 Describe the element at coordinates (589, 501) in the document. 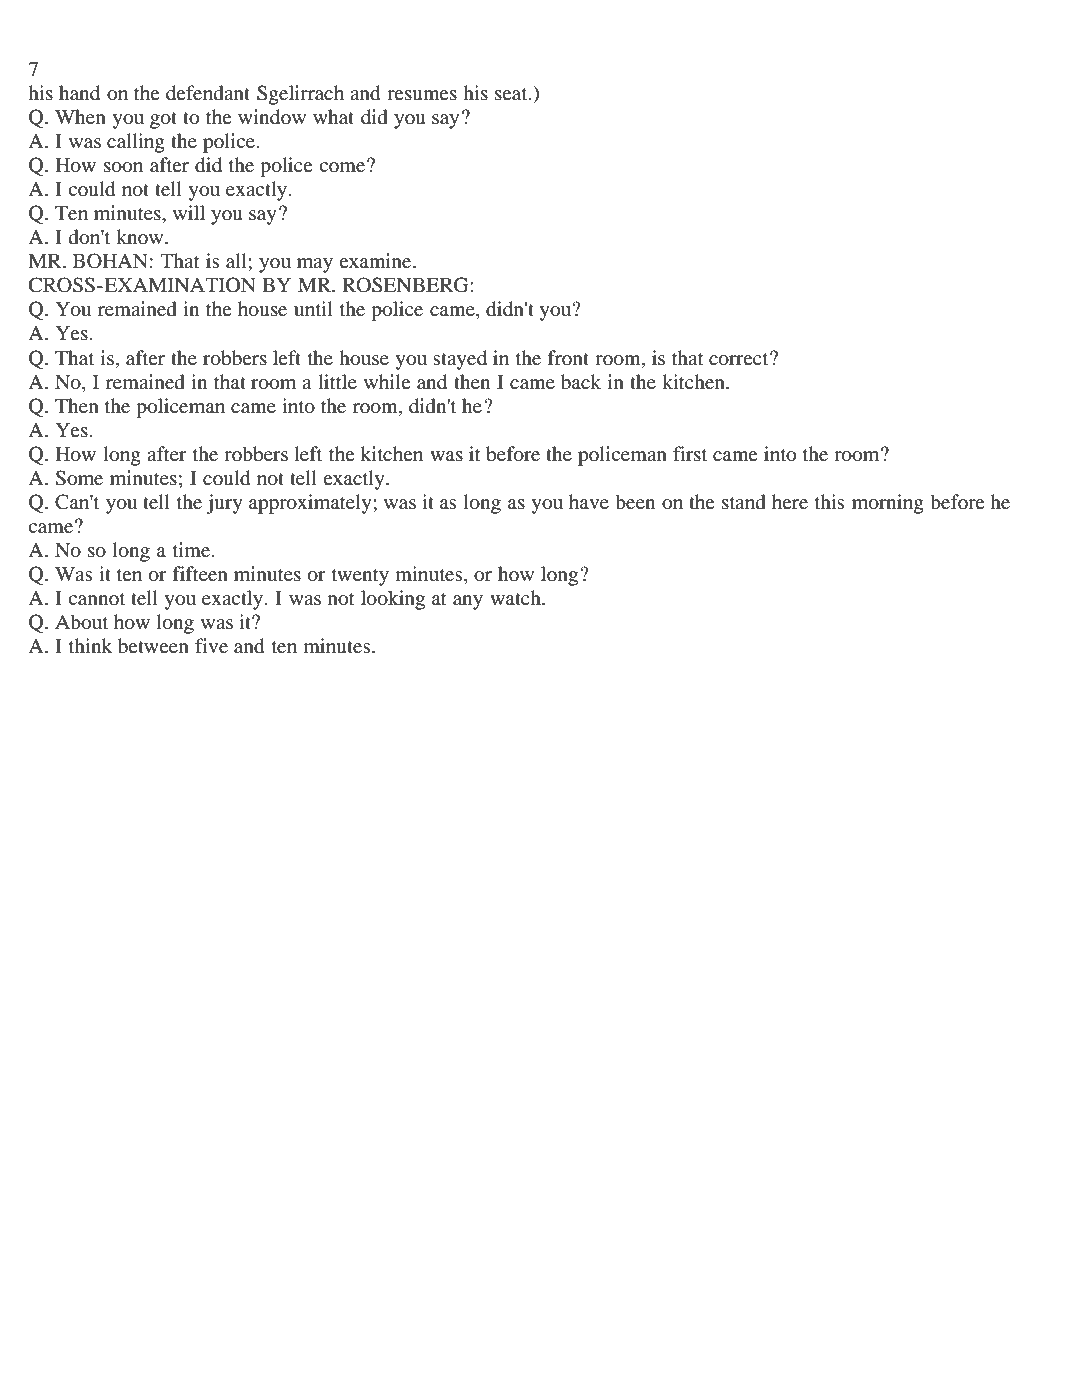

I see `have` at that location.
